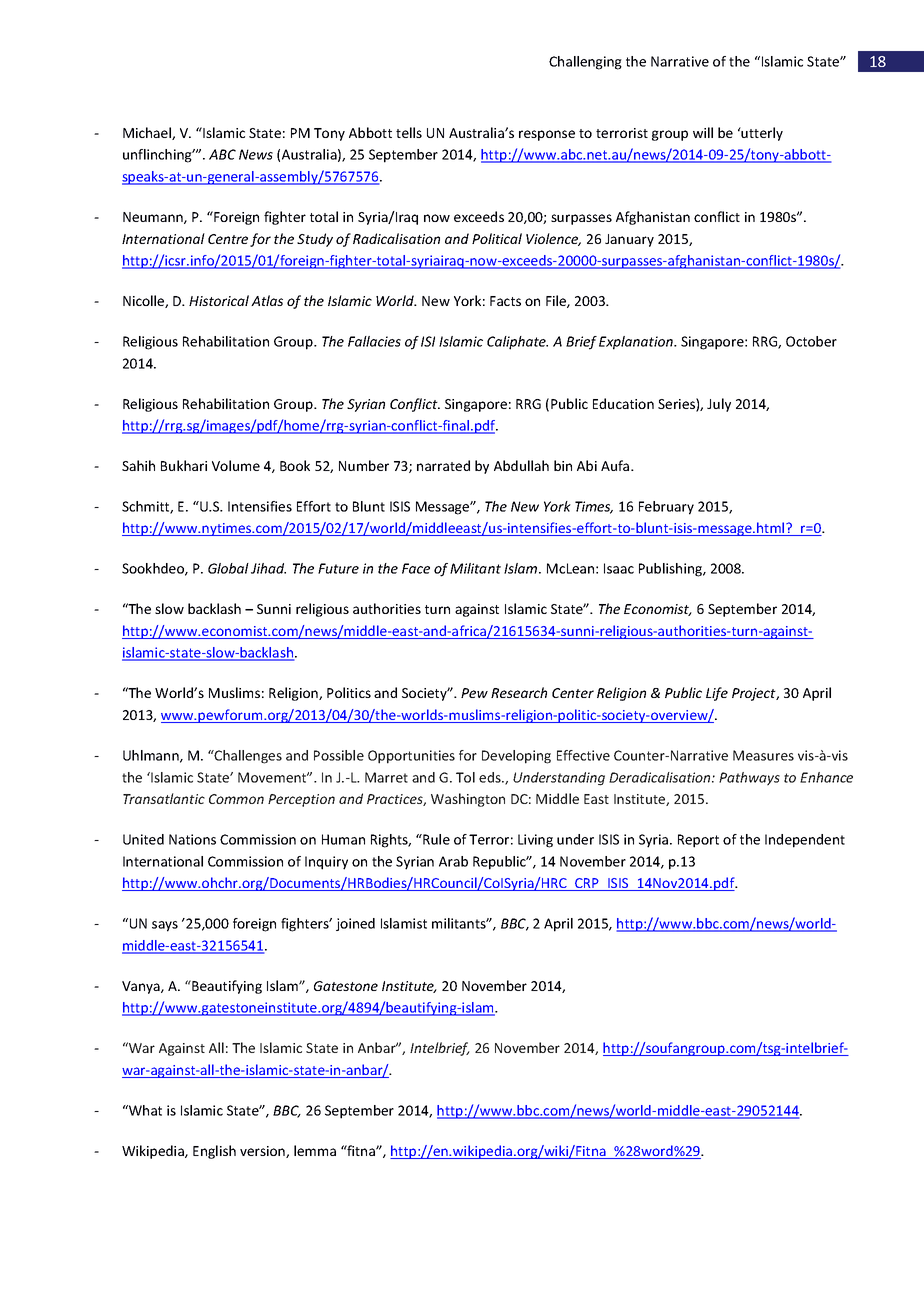 The height and width of the image is (1308, 924). Describe the element at coordinates (453, 861) in the image. I see `Arab` at that location.
